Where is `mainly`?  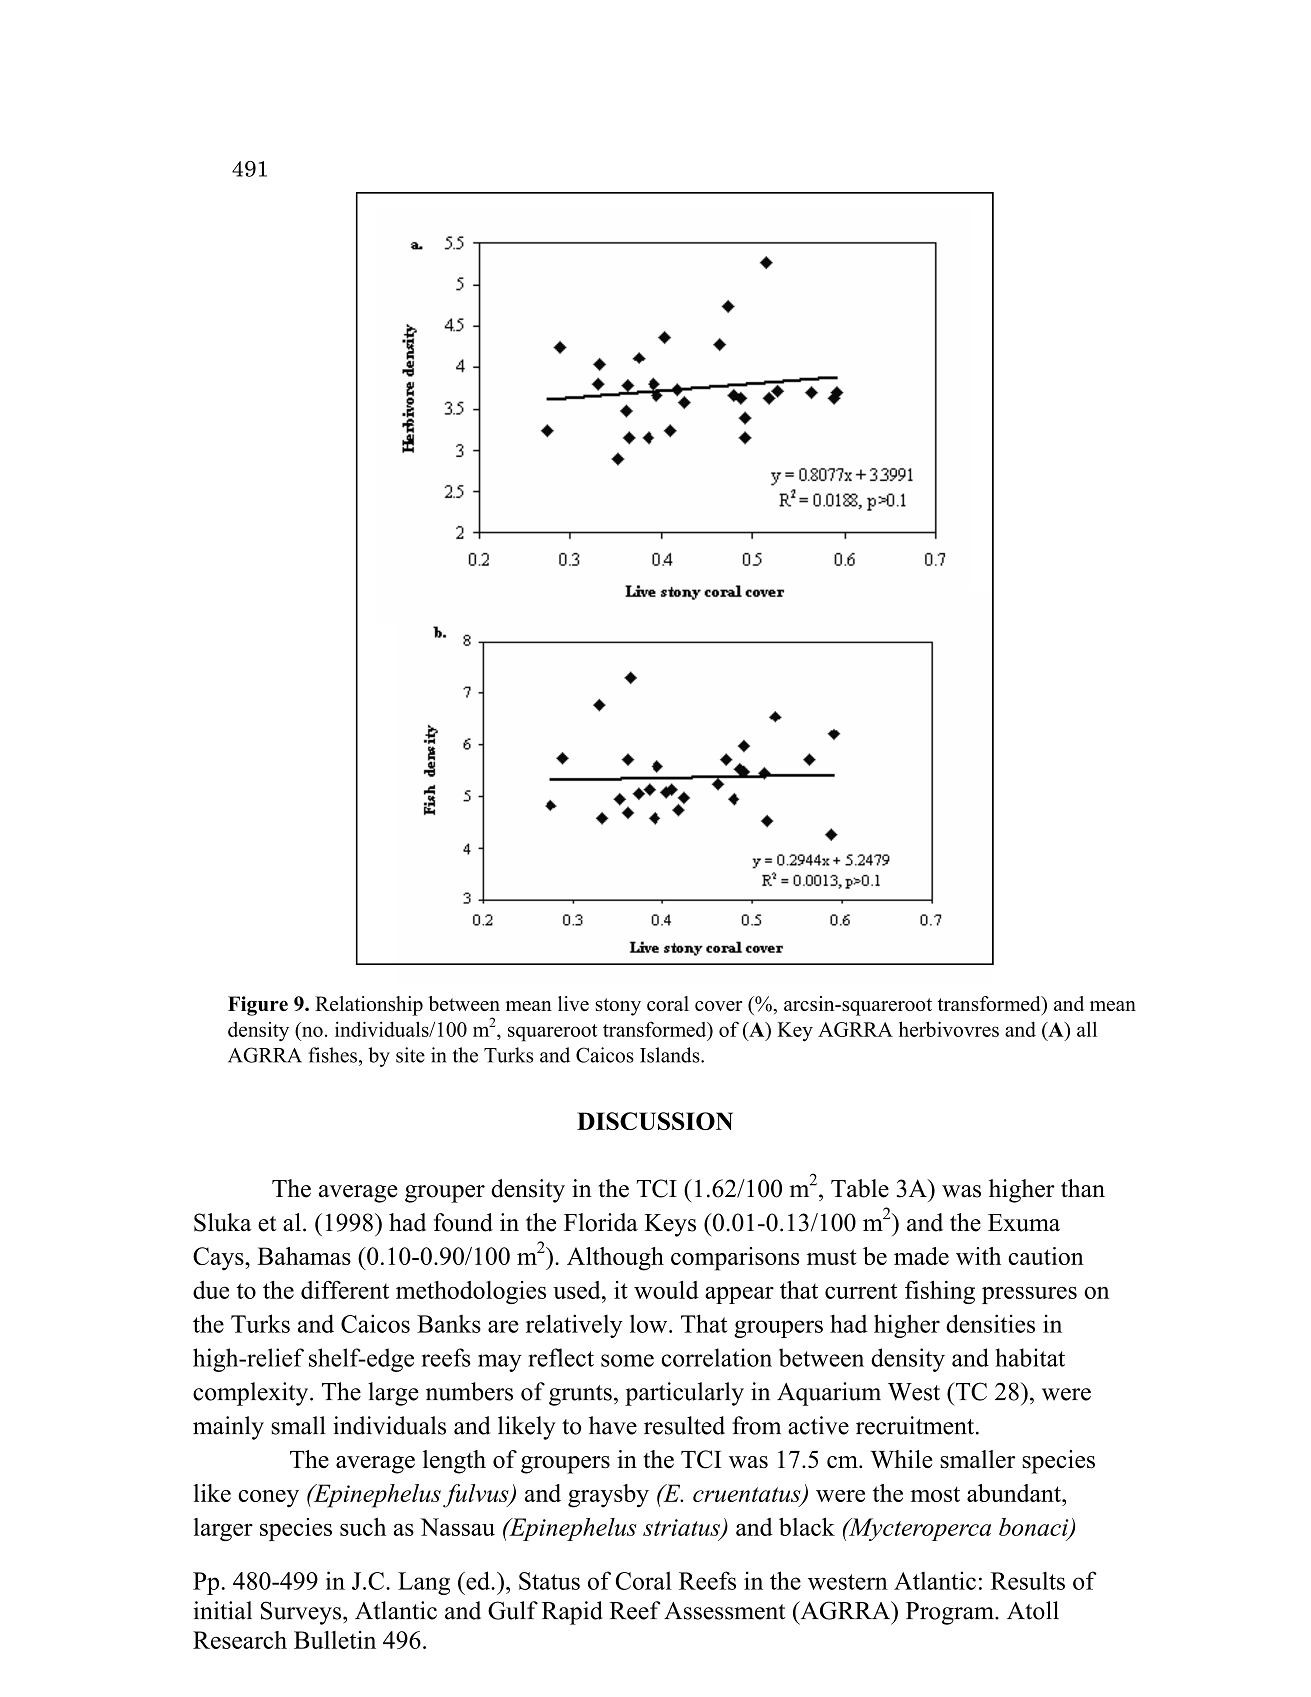 mainly is located at coordinates (228, 1428).
